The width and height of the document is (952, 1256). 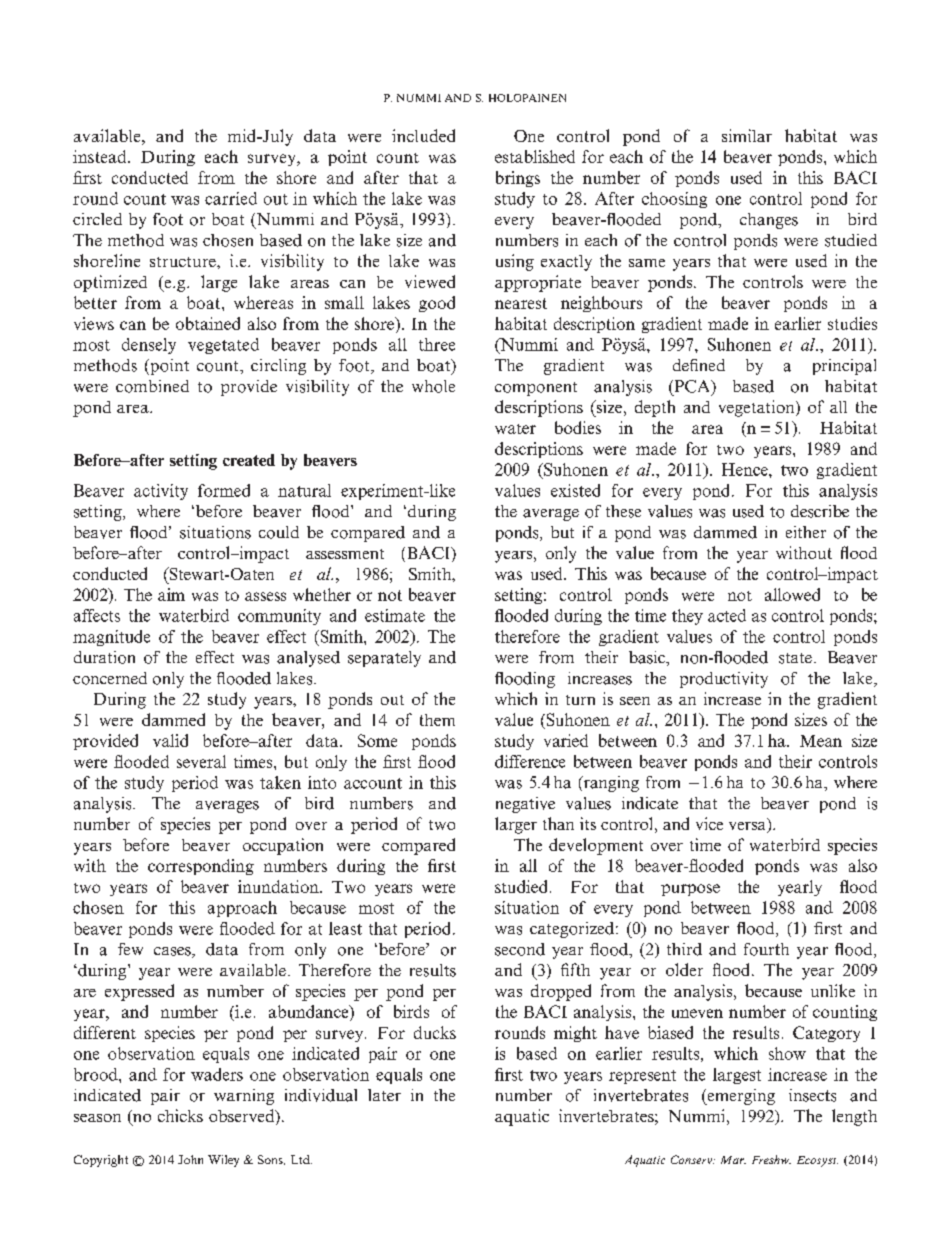 I want to click on brings, so click(x=518, y=179).
